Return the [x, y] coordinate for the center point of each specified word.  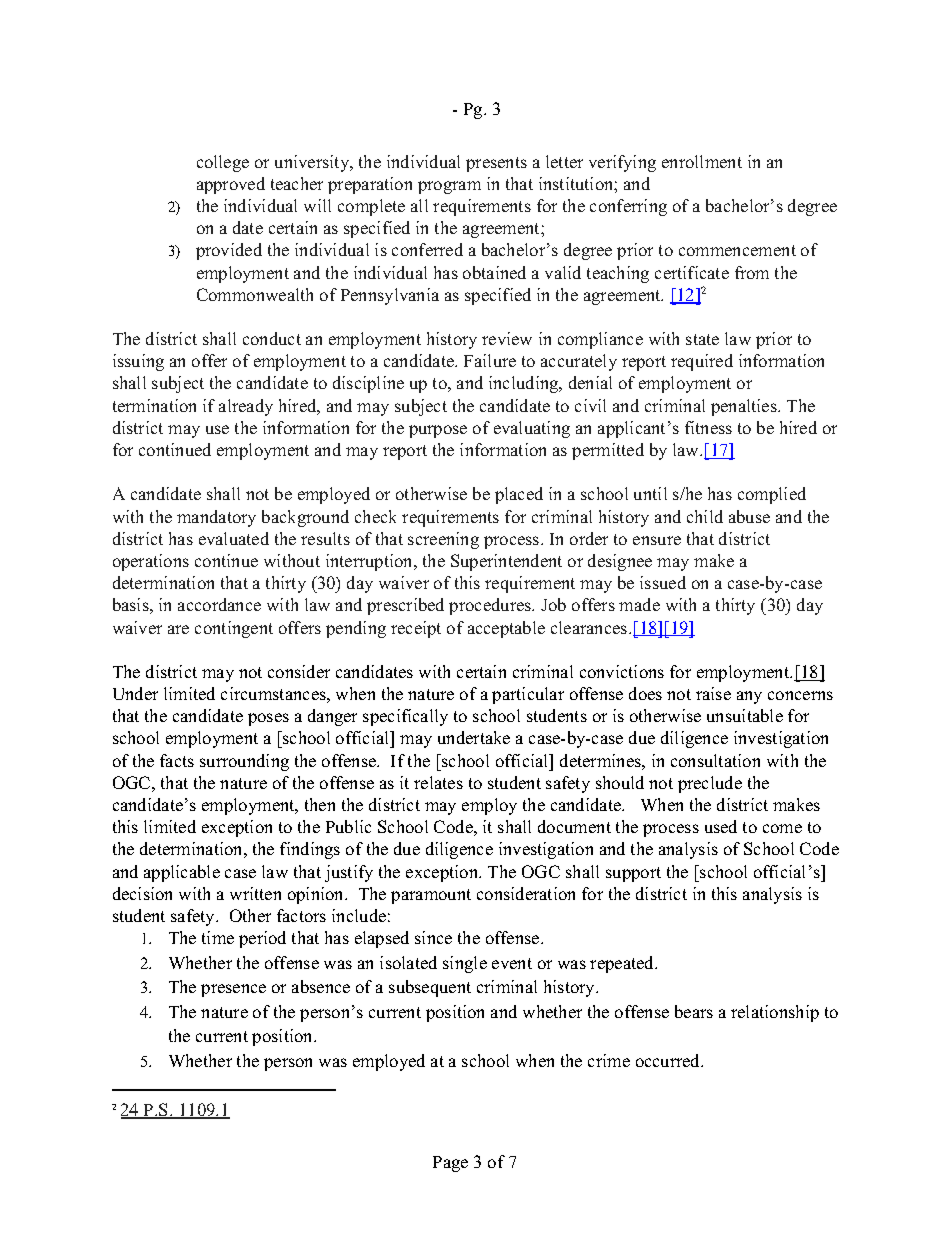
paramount [431, 896]
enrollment [702, 161]
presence [233, 990]
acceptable [506, 629]
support [633, 874]
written [255, 893]
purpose [438, 431]
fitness [708, 427]
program [449, 187]
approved [231, 185]
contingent [234, 629]
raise [713, 693]
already [246, 407]
